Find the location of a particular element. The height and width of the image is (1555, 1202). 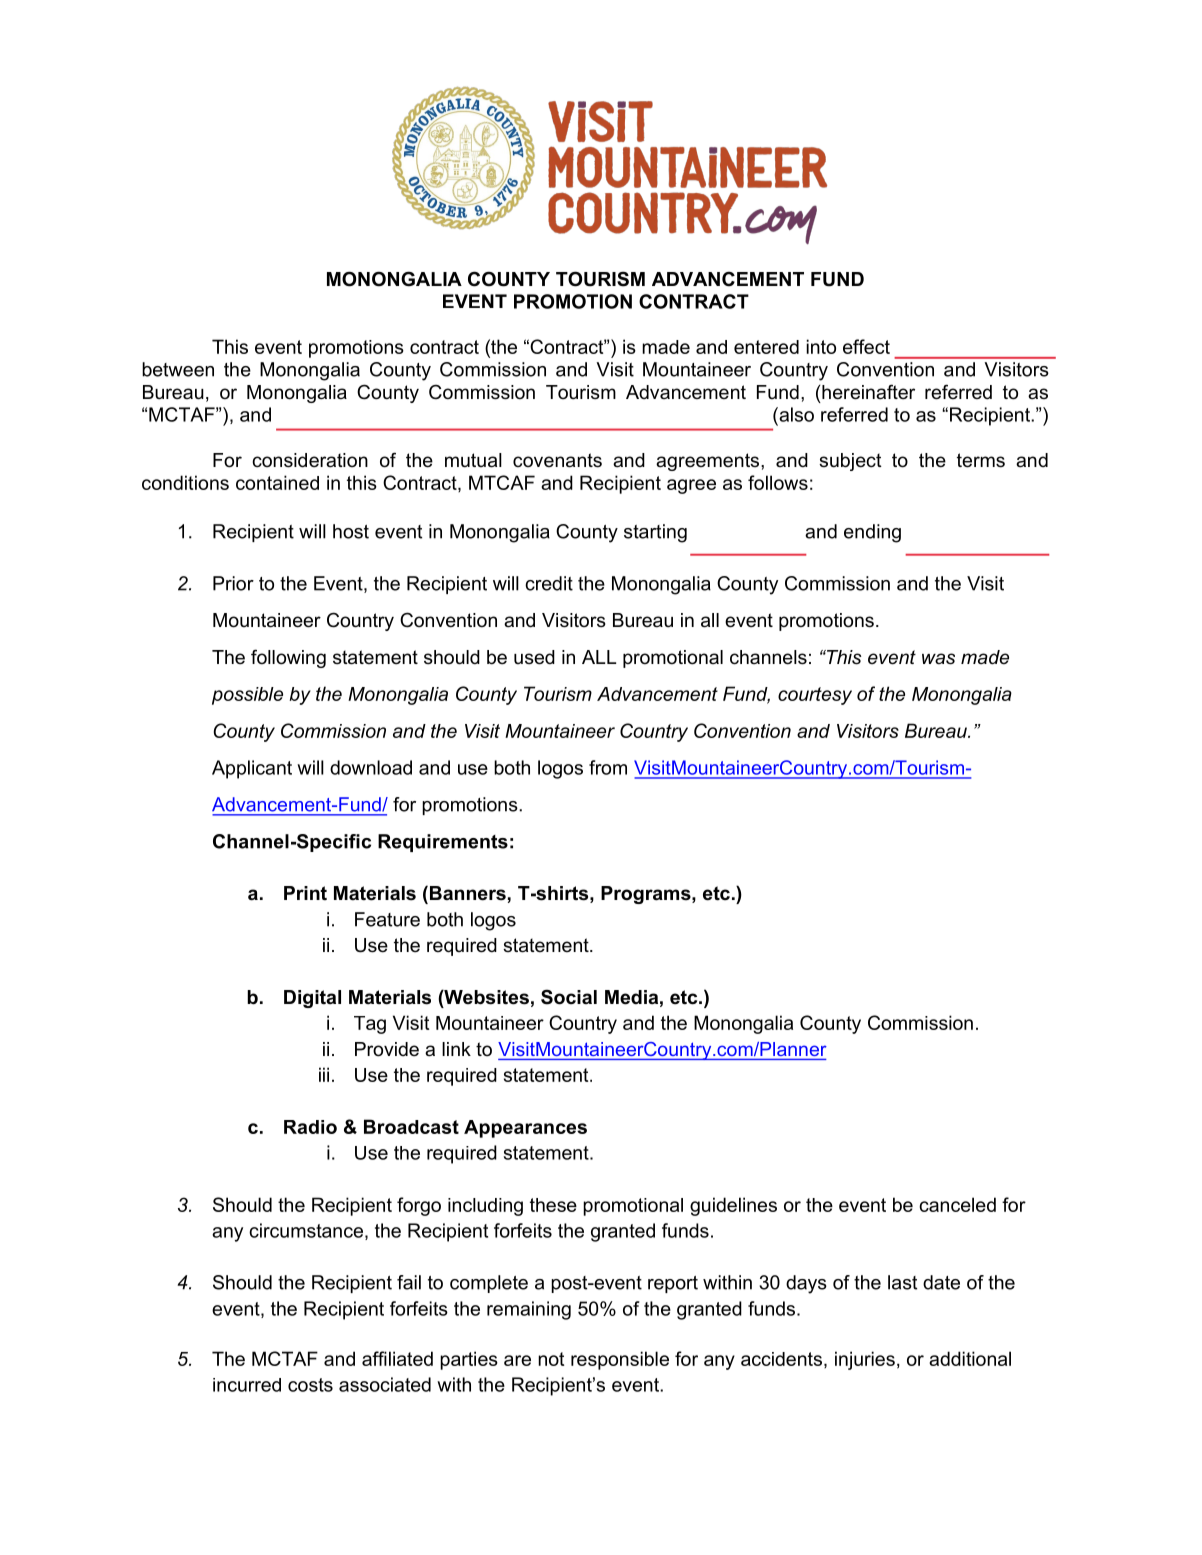

Radio is located at coordinates (310, 1127).
